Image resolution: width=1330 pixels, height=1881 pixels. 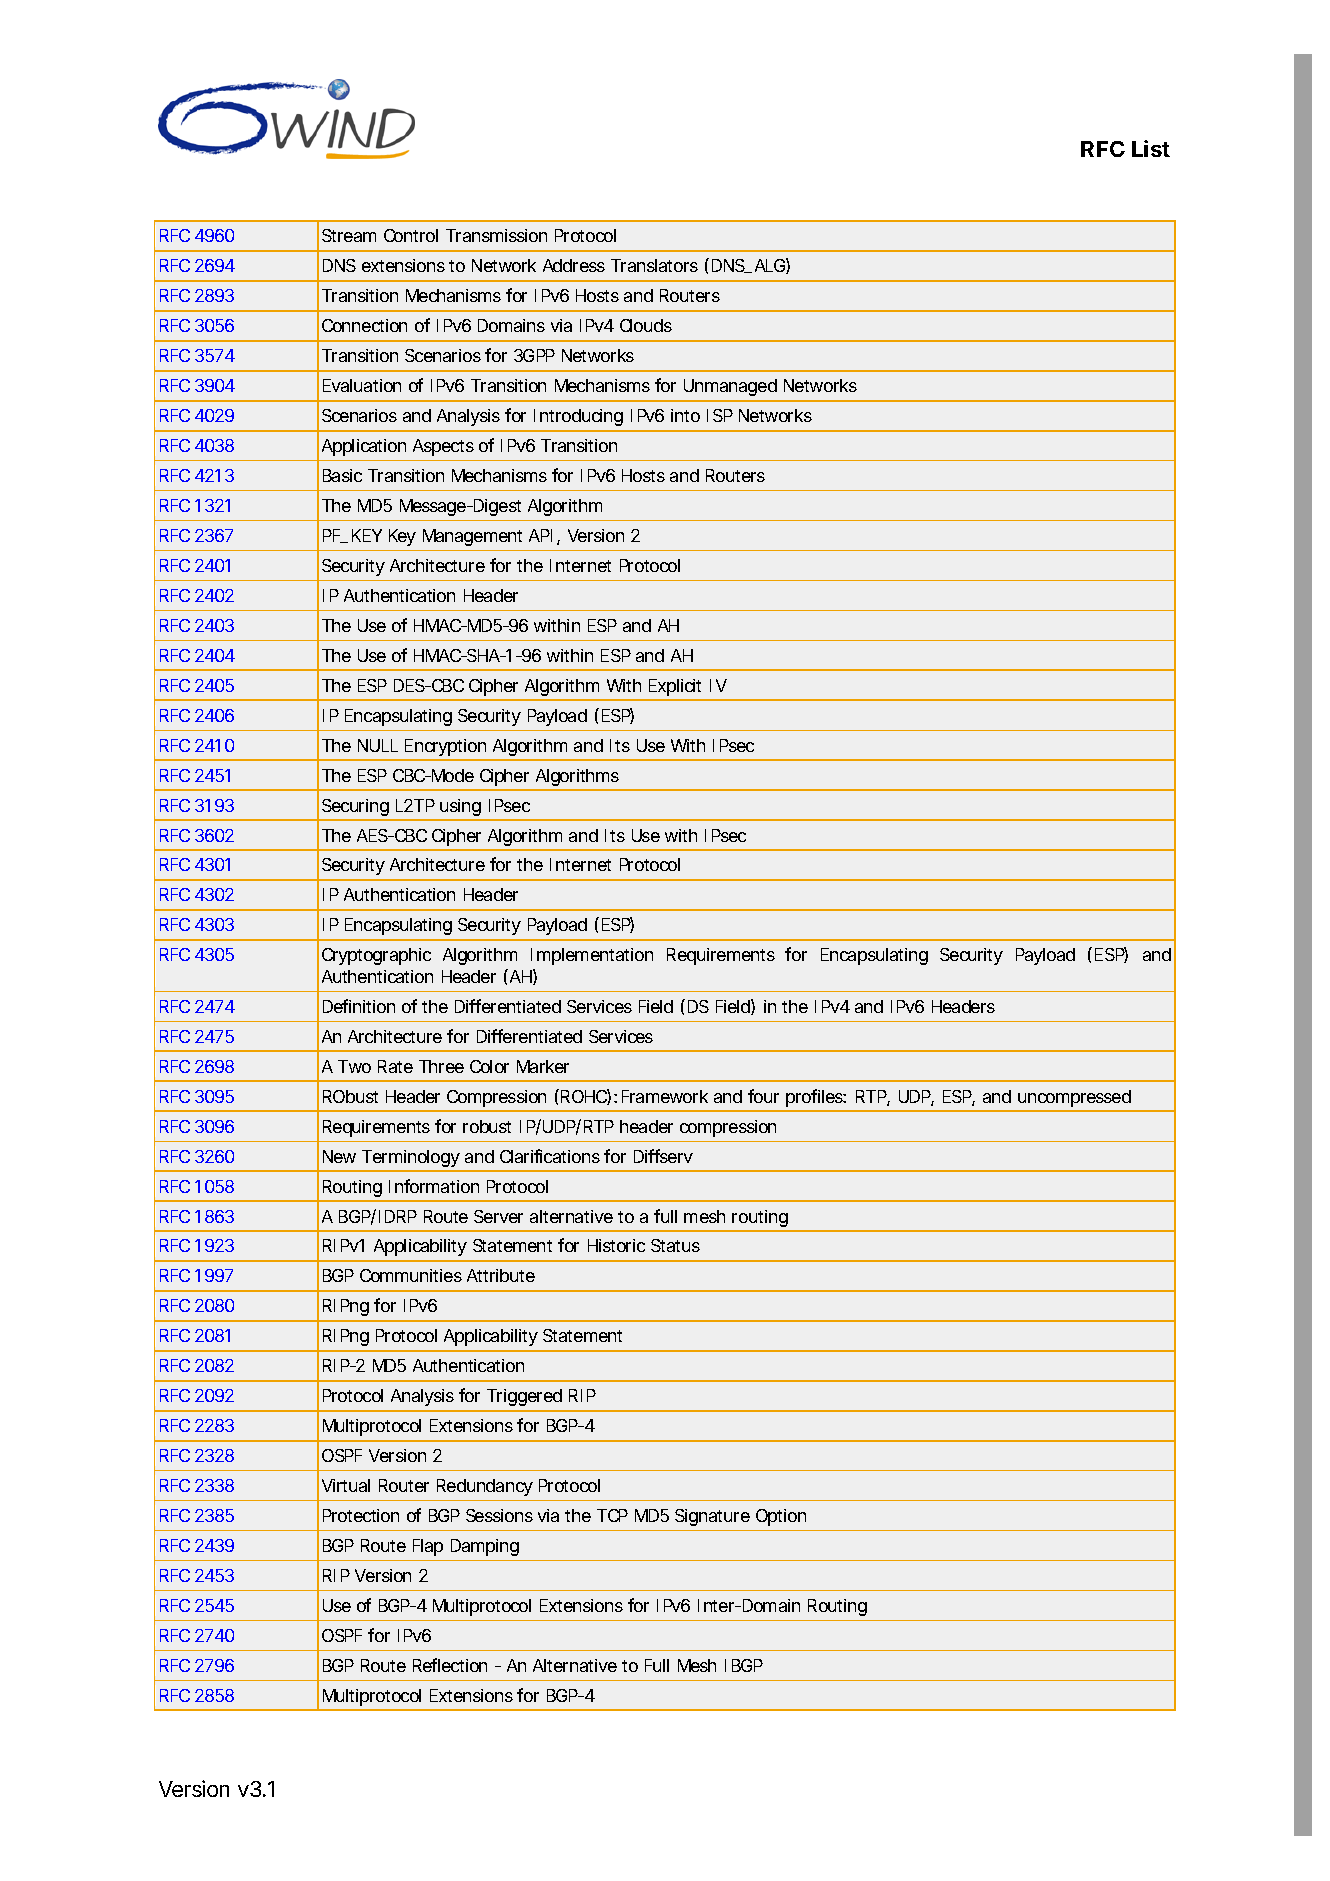 I want to click on ISP, so click(x=720, y=415).
